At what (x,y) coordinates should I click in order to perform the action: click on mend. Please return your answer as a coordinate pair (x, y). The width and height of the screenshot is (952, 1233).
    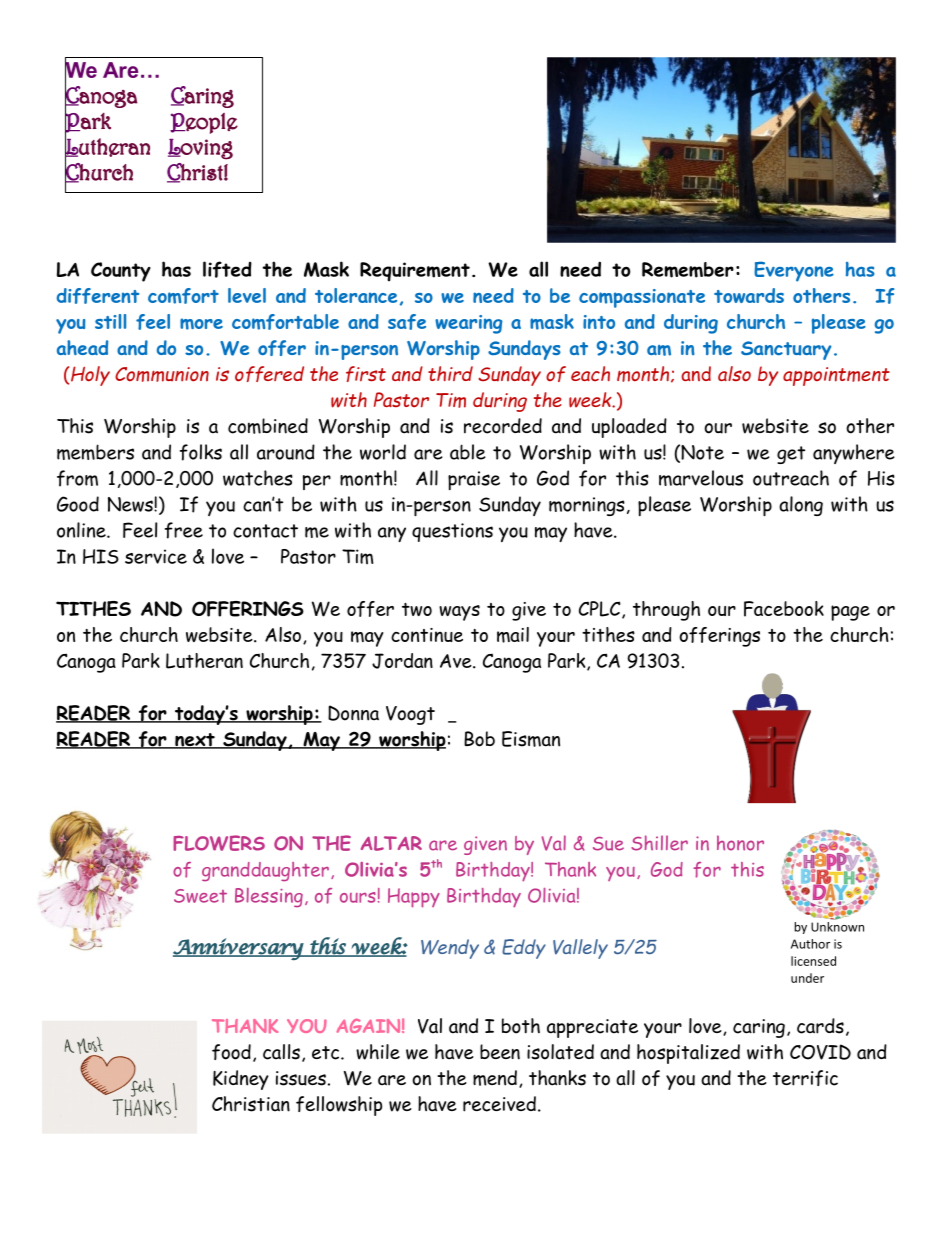
    Looking at the image, I should click on (495, 1078).
